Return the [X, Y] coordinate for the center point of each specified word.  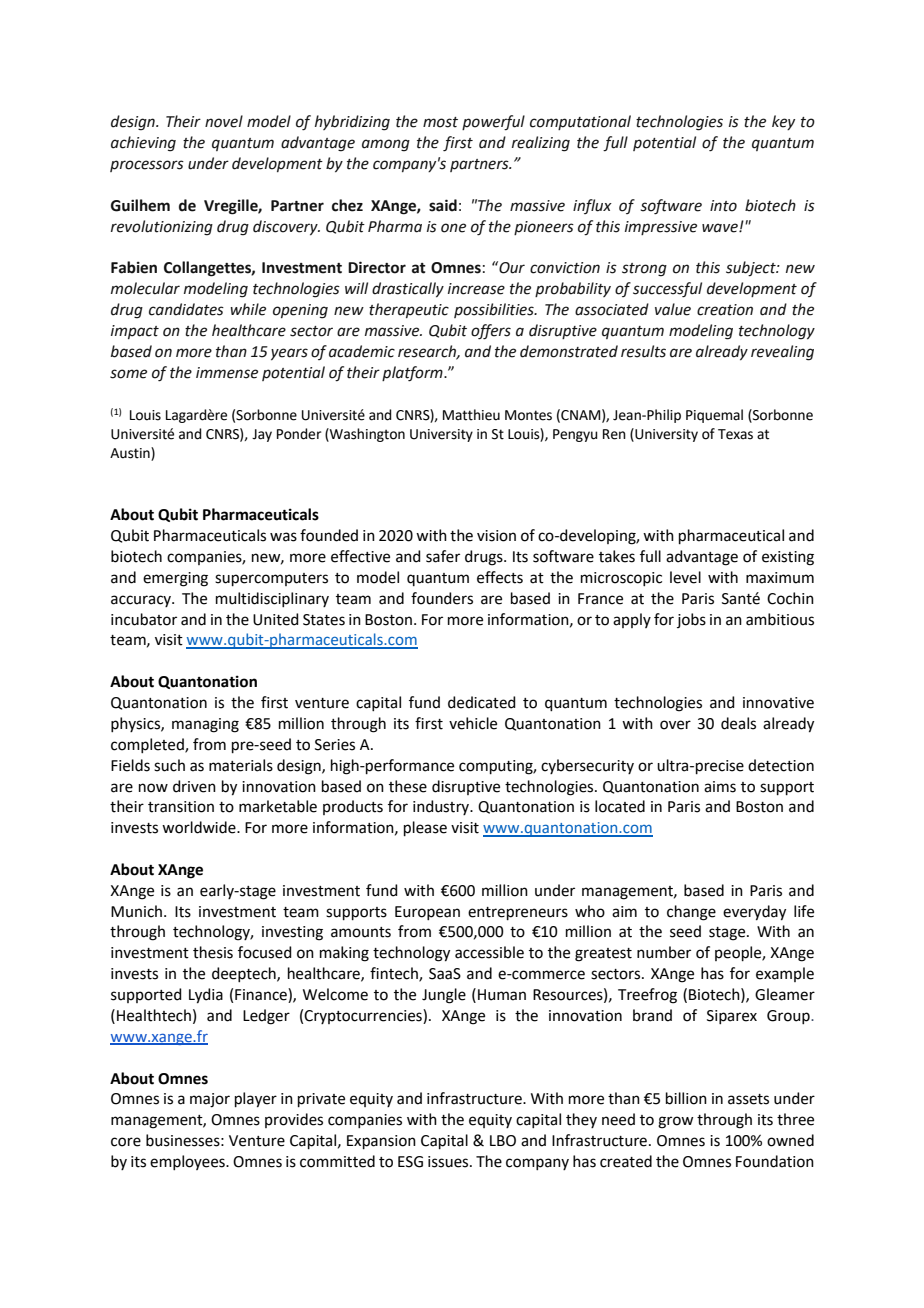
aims [720, 787]
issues [449, 1162]
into [723, 206]
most [440, 122]
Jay [262, 435]
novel [224, 121]
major [210, 1100]
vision [496, 536]
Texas [735, 434]
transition [181, 807]
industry [442, 807]
